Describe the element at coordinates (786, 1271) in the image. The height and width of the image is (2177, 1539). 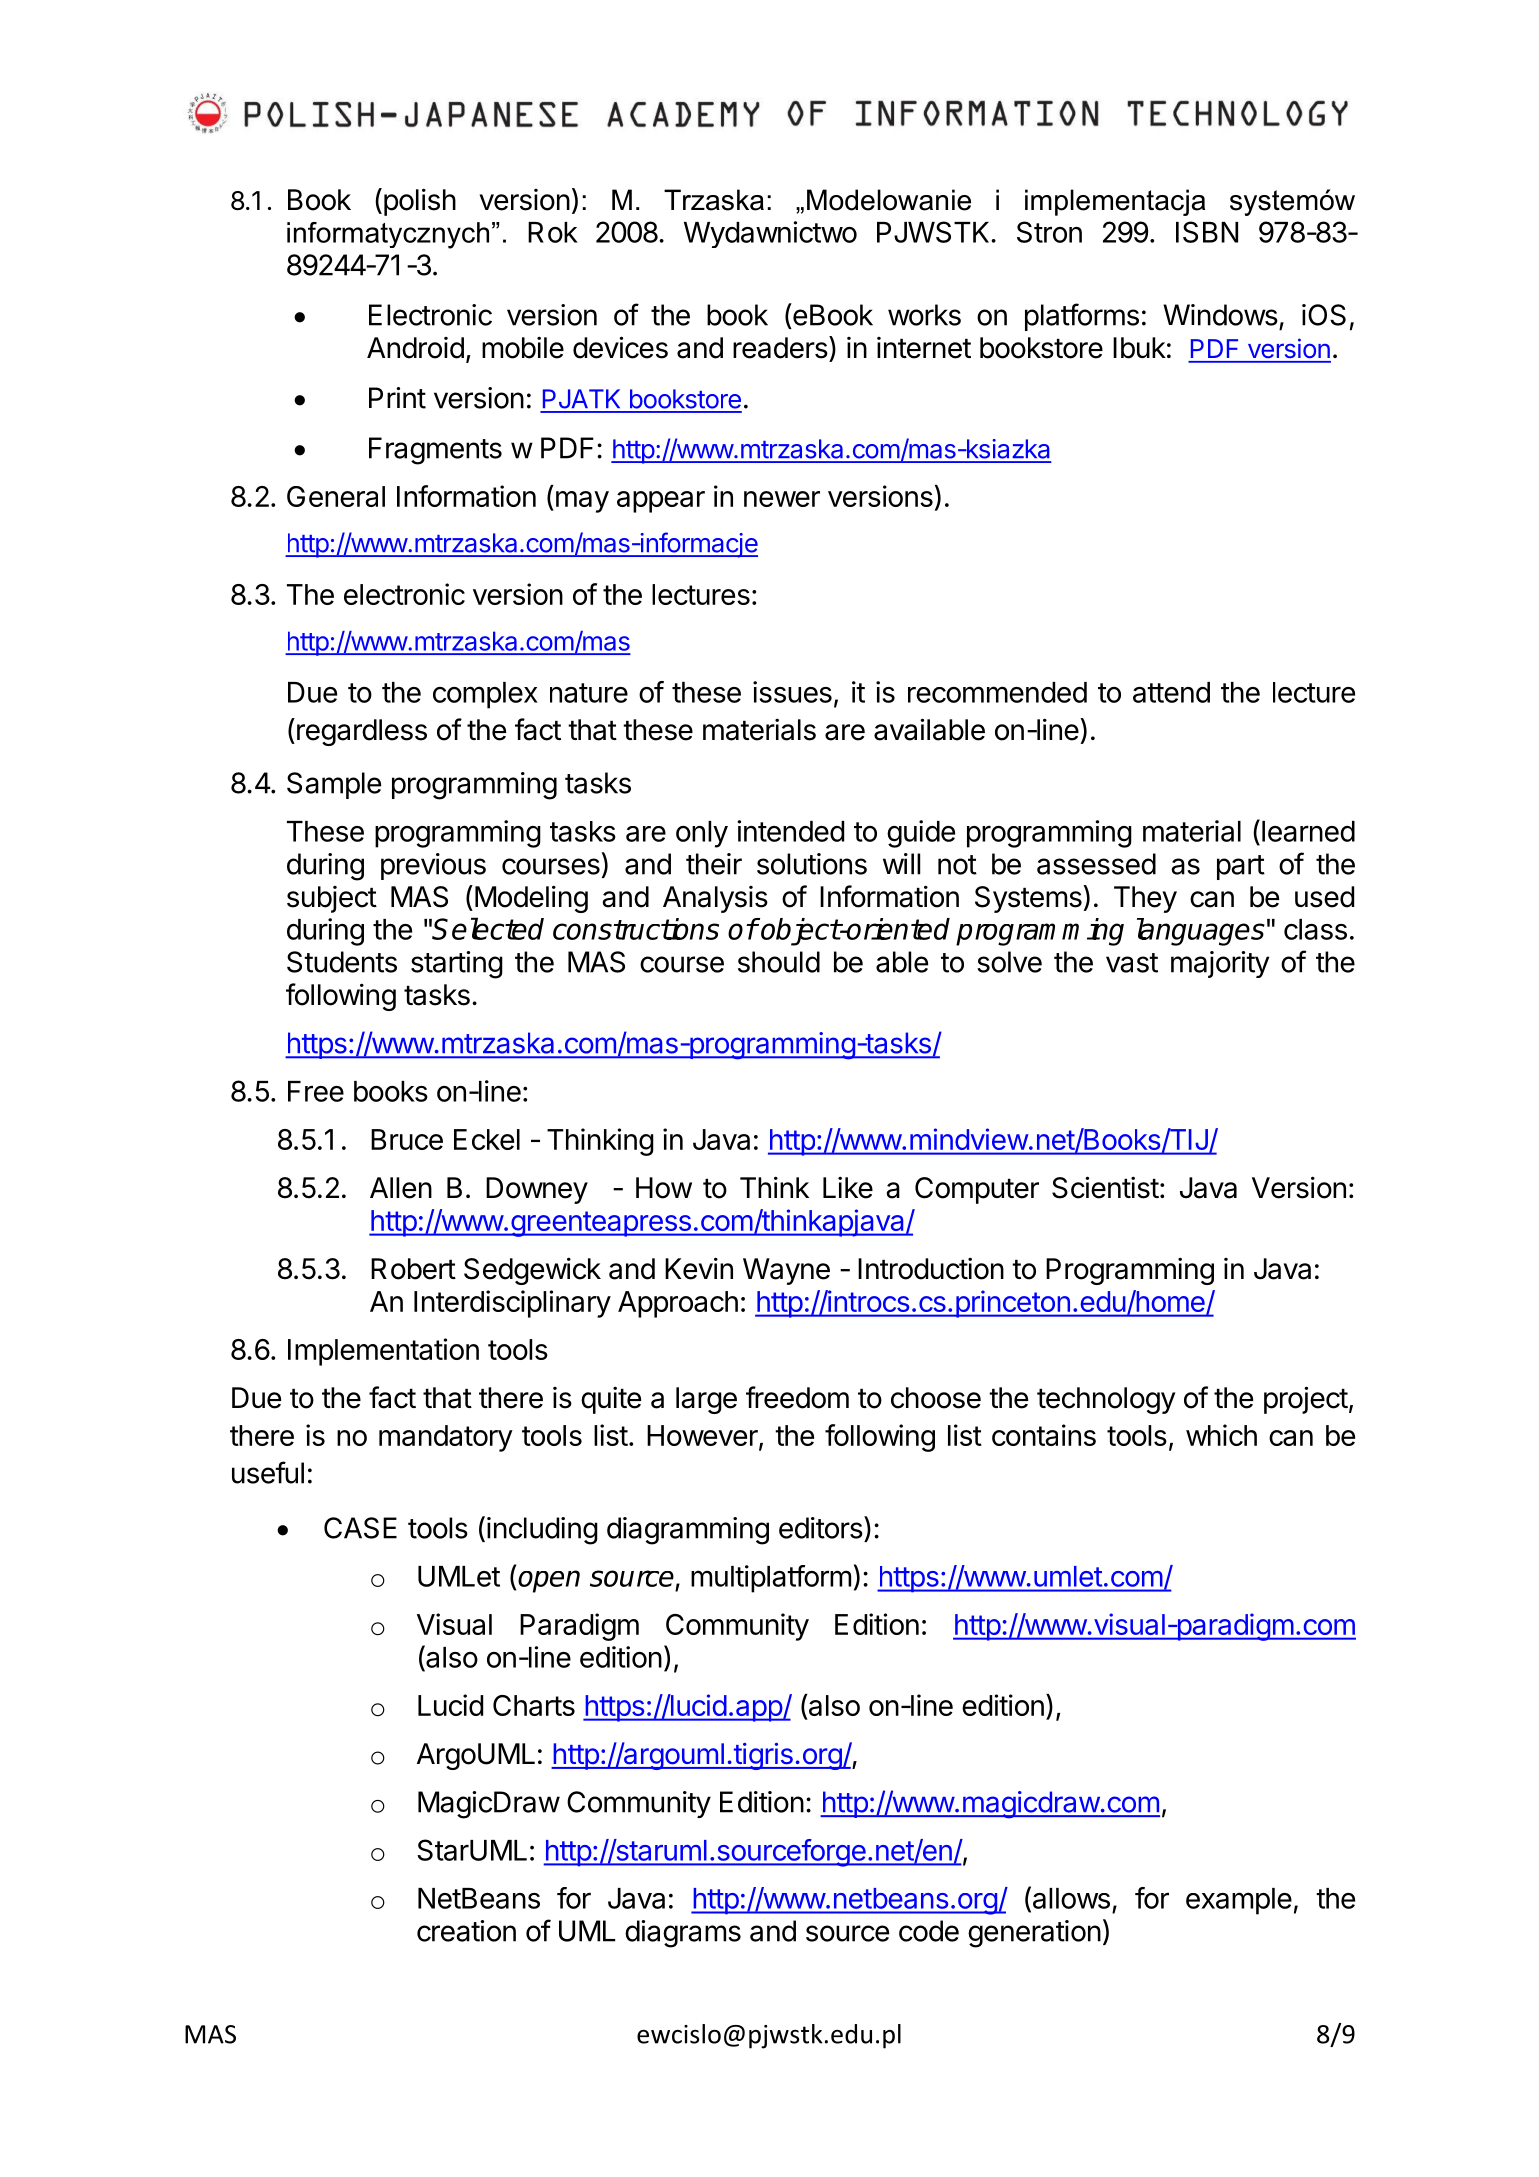
I see `Wayne` at that location.
